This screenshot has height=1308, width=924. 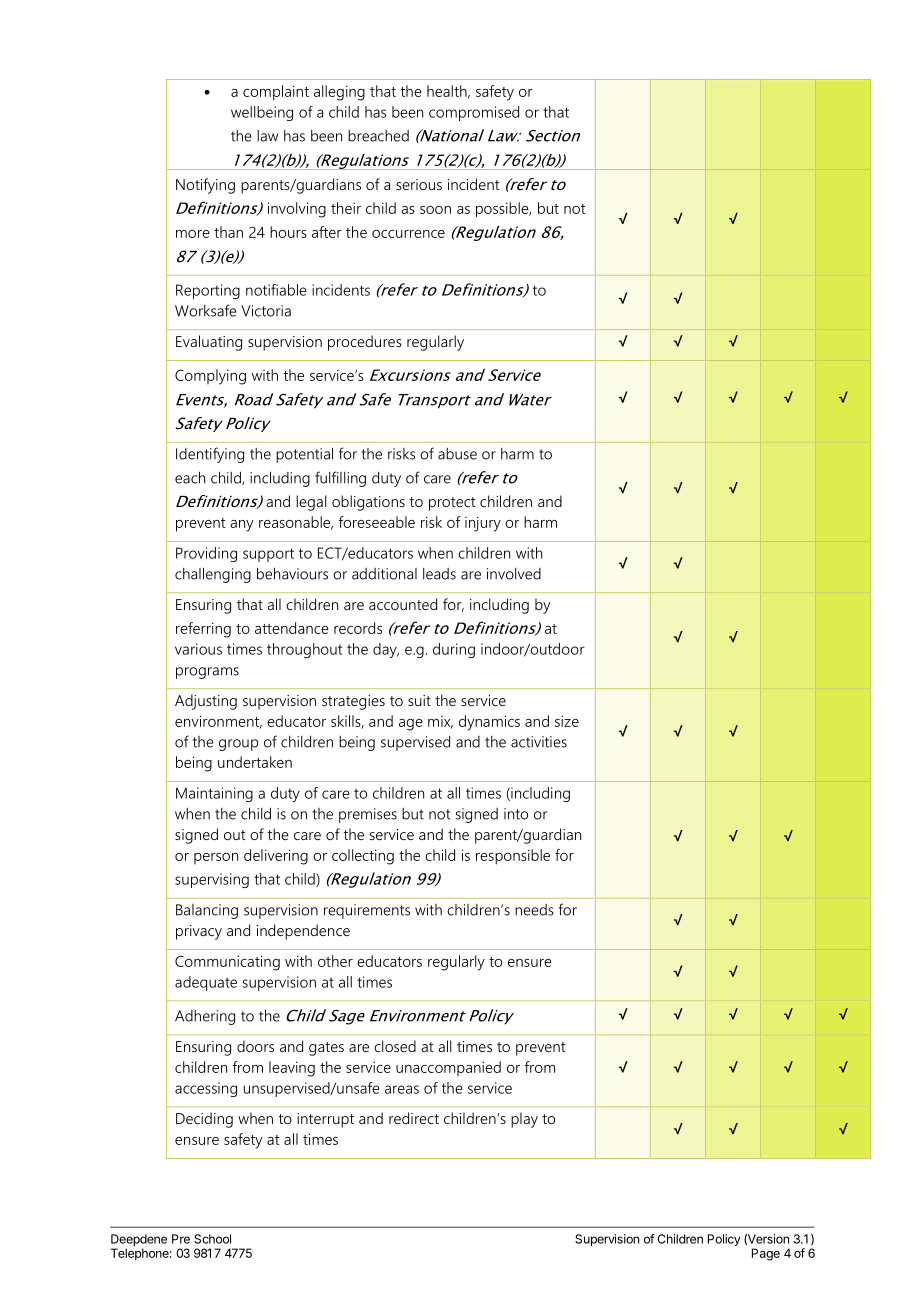 I want to click on compromised, so click(x=474, y=113).
